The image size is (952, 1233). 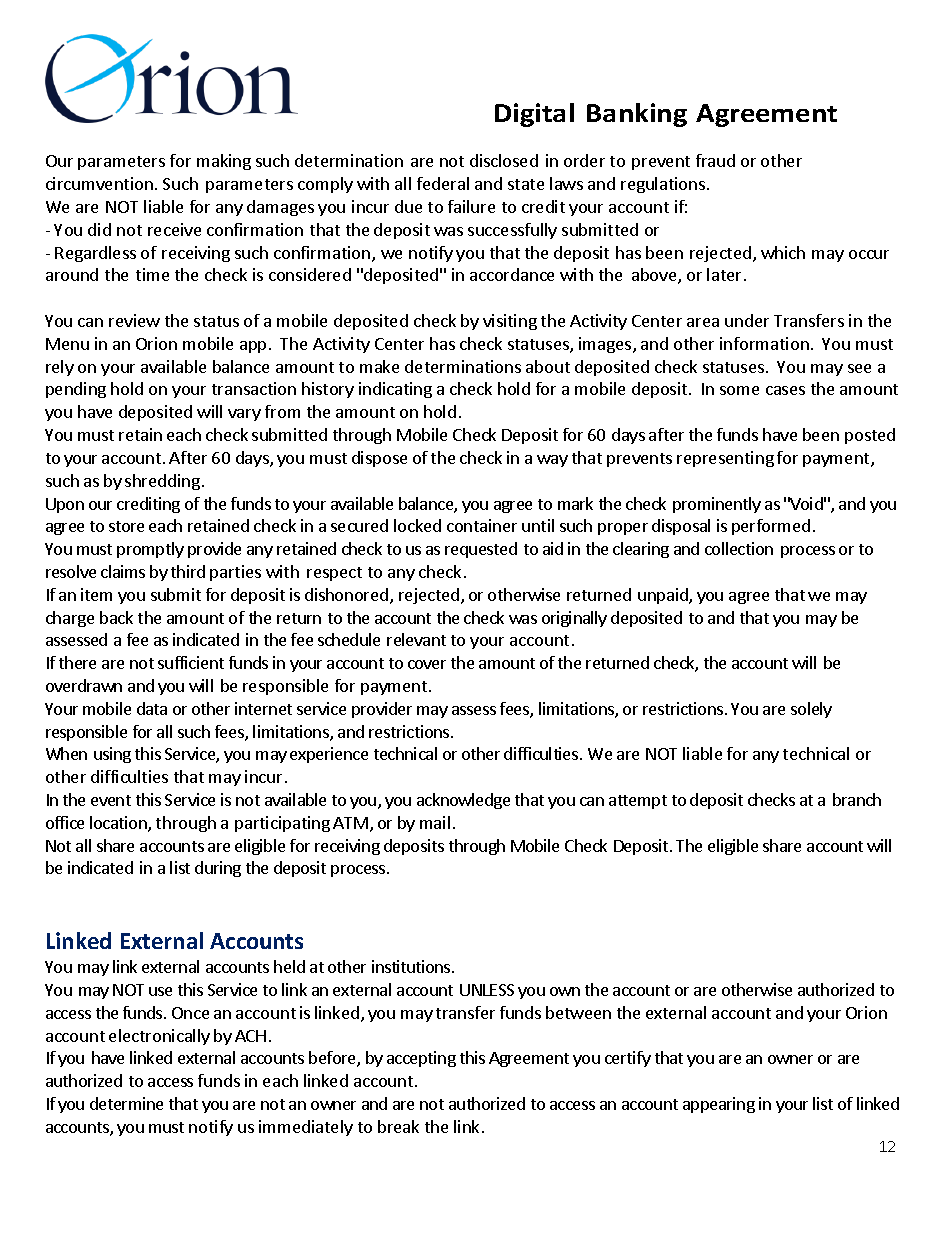 I want to click on acknowledge, so click(x=463, y=801).
